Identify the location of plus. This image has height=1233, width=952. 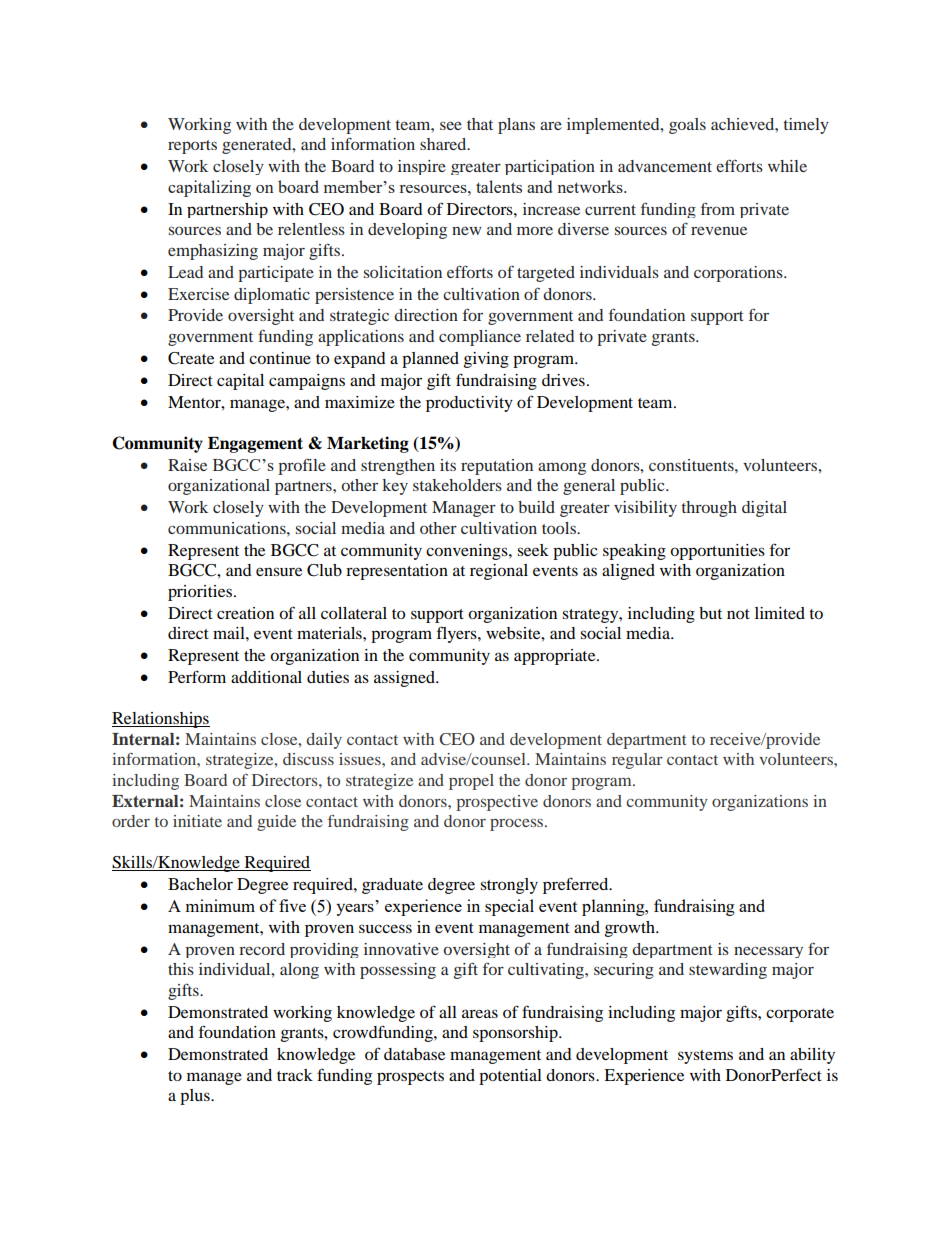
(196, 1097).
